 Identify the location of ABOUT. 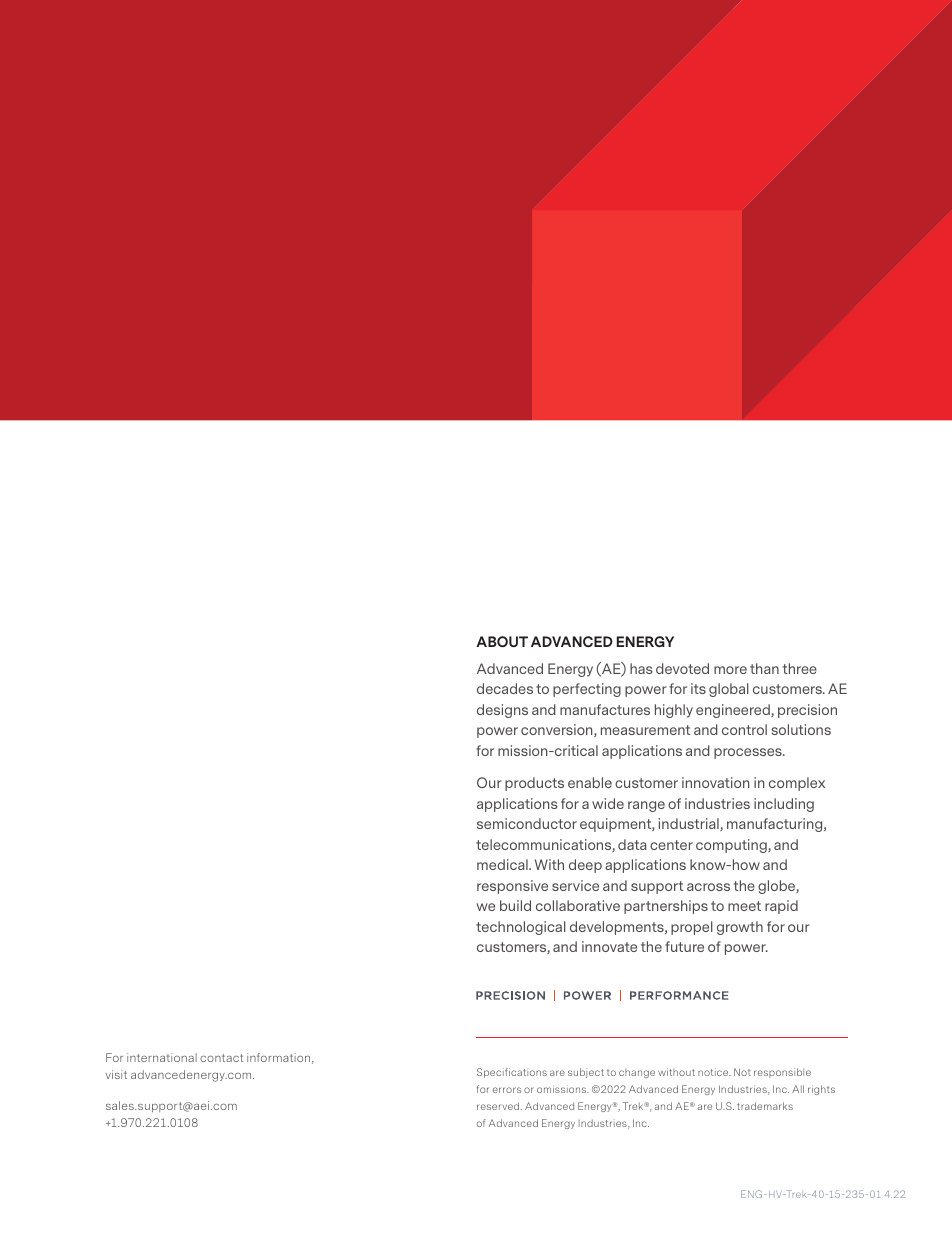
(502, 641).
